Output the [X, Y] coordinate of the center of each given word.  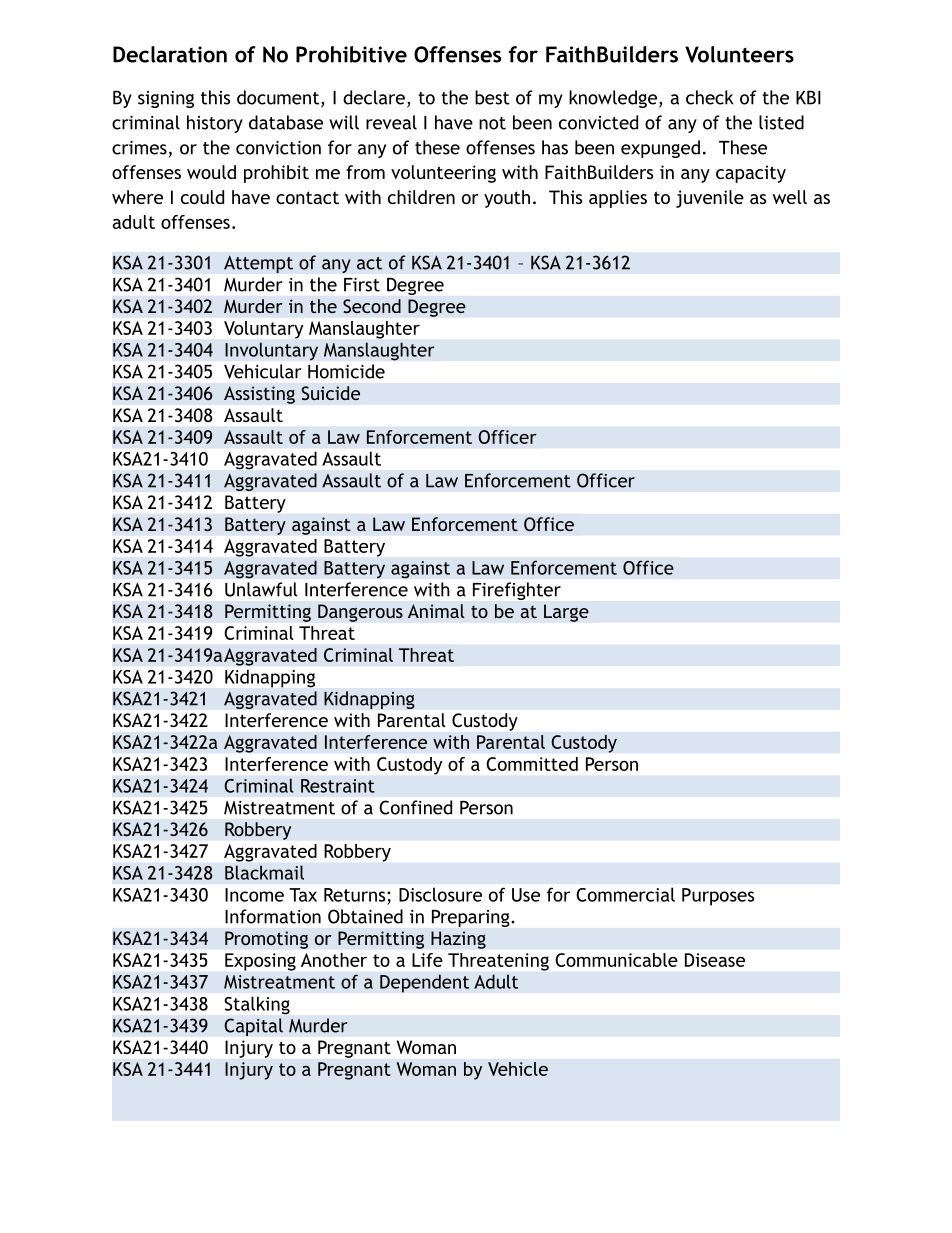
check [710, 97]
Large [566, 613]
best [492, 97]
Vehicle [518, 1069]
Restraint [338, 786]
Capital [253, 1027]
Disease [715, 960]
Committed [532, 764]
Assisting [259, 395]
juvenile [710, 199]
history [215, 124]
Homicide [346, 371]
